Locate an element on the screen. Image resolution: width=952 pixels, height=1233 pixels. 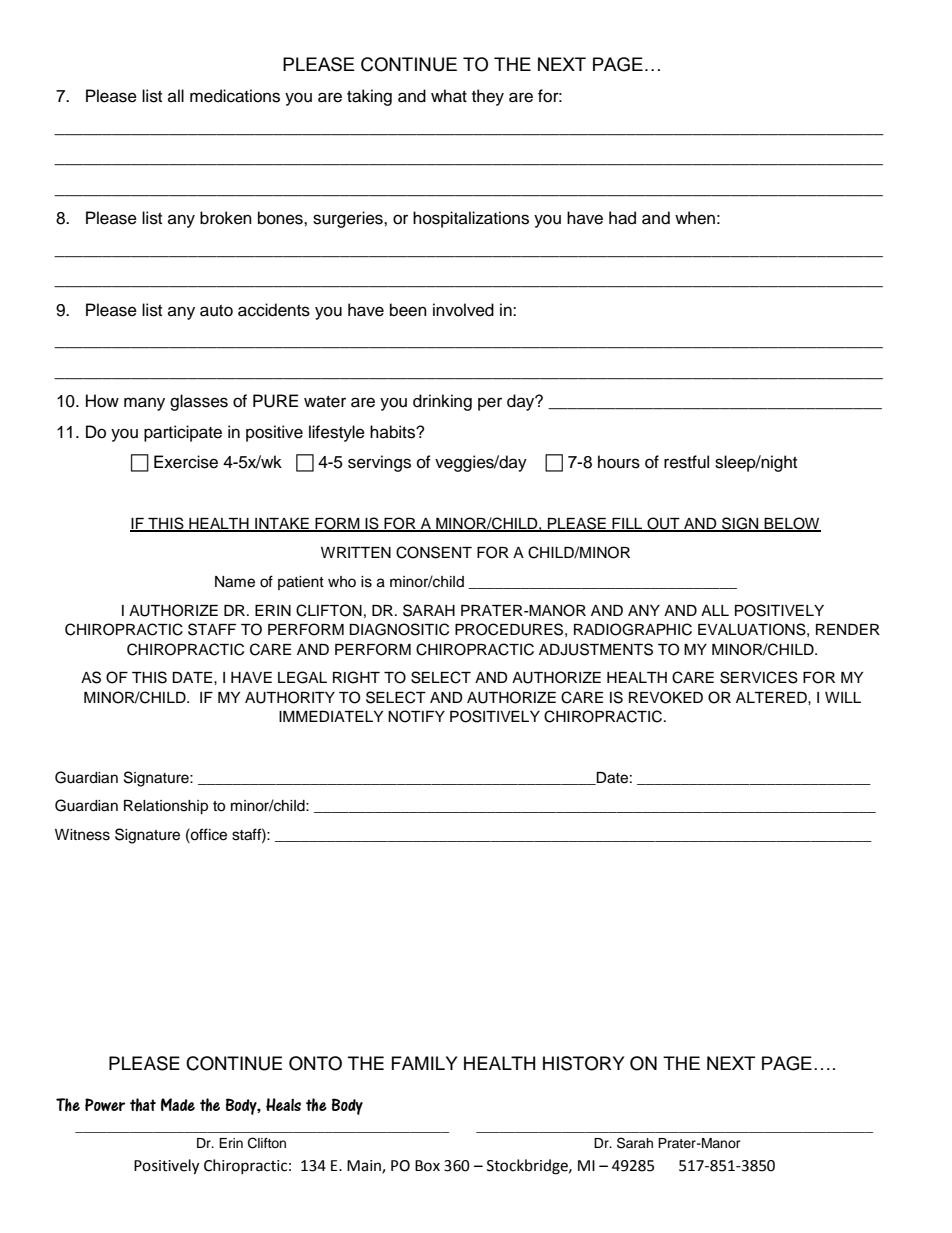
Made is located at coordinates (178, 1104).
